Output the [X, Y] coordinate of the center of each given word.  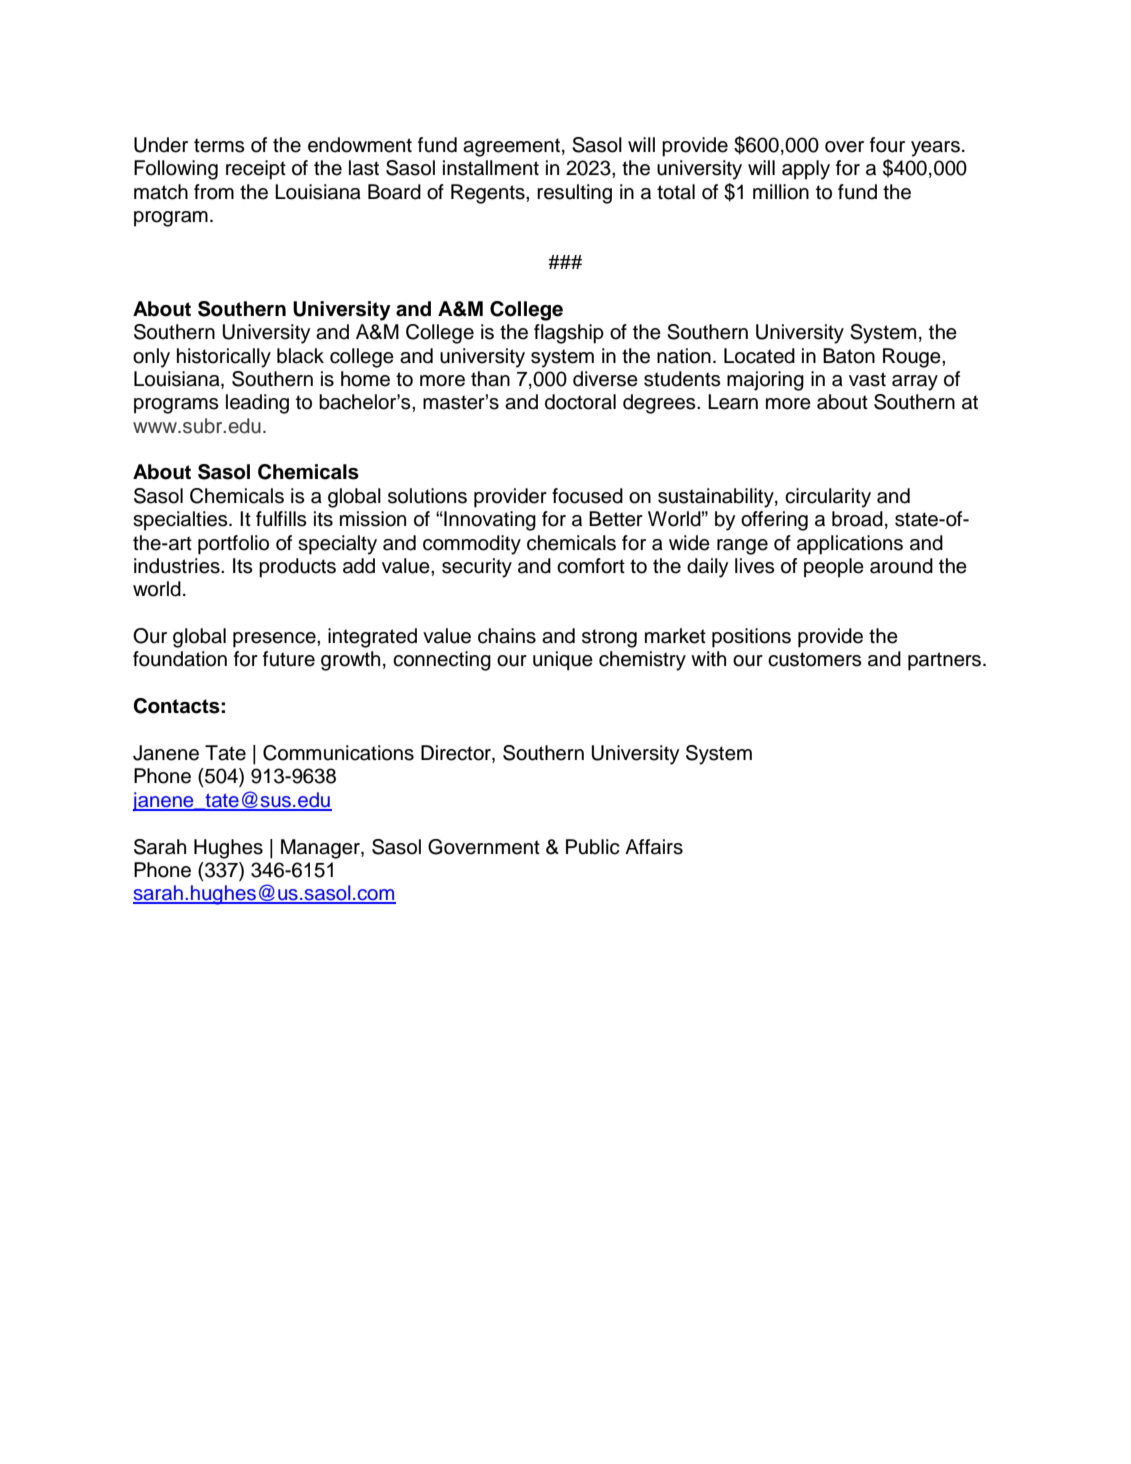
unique [563, 661]
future [289, 659]
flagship [569, 334]
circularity [828, 498]
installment [491, 168]
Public [593, 847]
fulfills [281, 519]
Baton [849, 356]
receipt [256, 170]
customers [815, 659]
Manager [321, 849]
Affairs [654, 847]
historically [224, 358]
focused [587, 496]
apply [806, 170]
